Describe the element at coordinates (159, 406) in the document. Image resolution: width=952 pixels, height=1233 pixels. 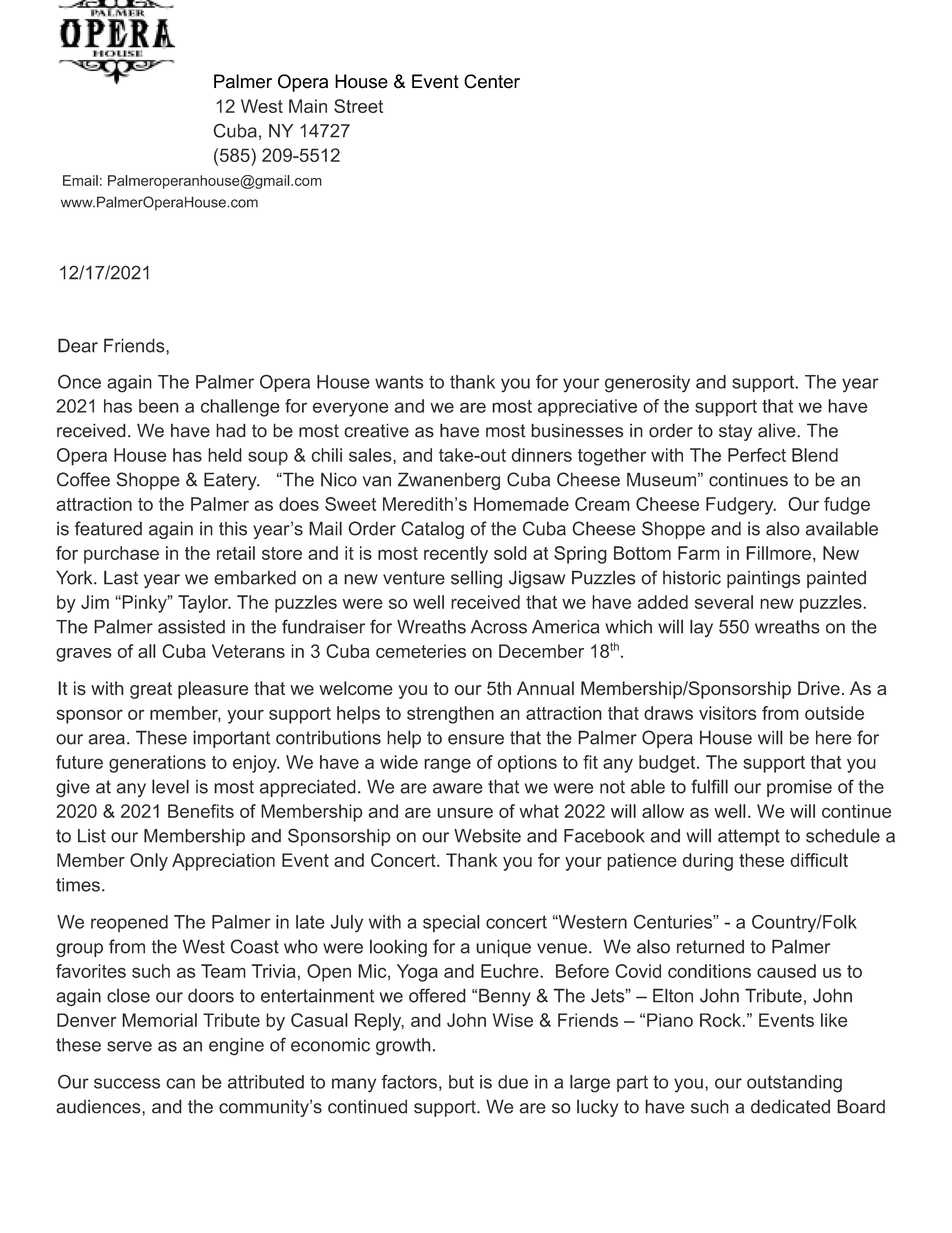
I see `been` at that location.
